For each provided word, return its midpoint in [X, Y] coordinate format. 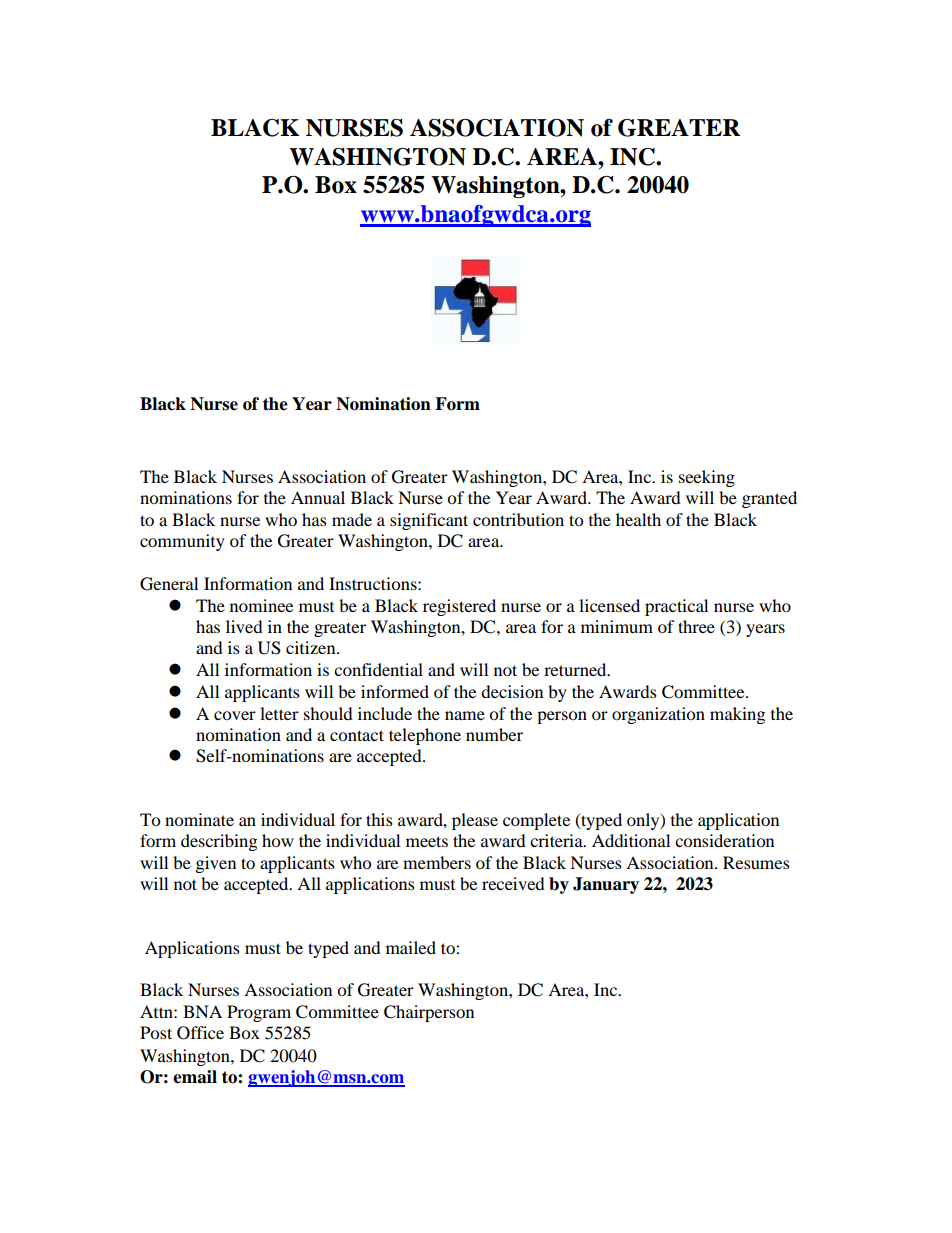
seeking [707, 478]
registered [459, 607]
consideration [724, 840]
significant [429, 521]
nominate [199, 819]
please [475, 821]
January [606, 885]
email [195, 1077]
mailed [411, 947]
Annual [318, 497]
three [696, 626]
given [216, 864]
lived [244, 626]
